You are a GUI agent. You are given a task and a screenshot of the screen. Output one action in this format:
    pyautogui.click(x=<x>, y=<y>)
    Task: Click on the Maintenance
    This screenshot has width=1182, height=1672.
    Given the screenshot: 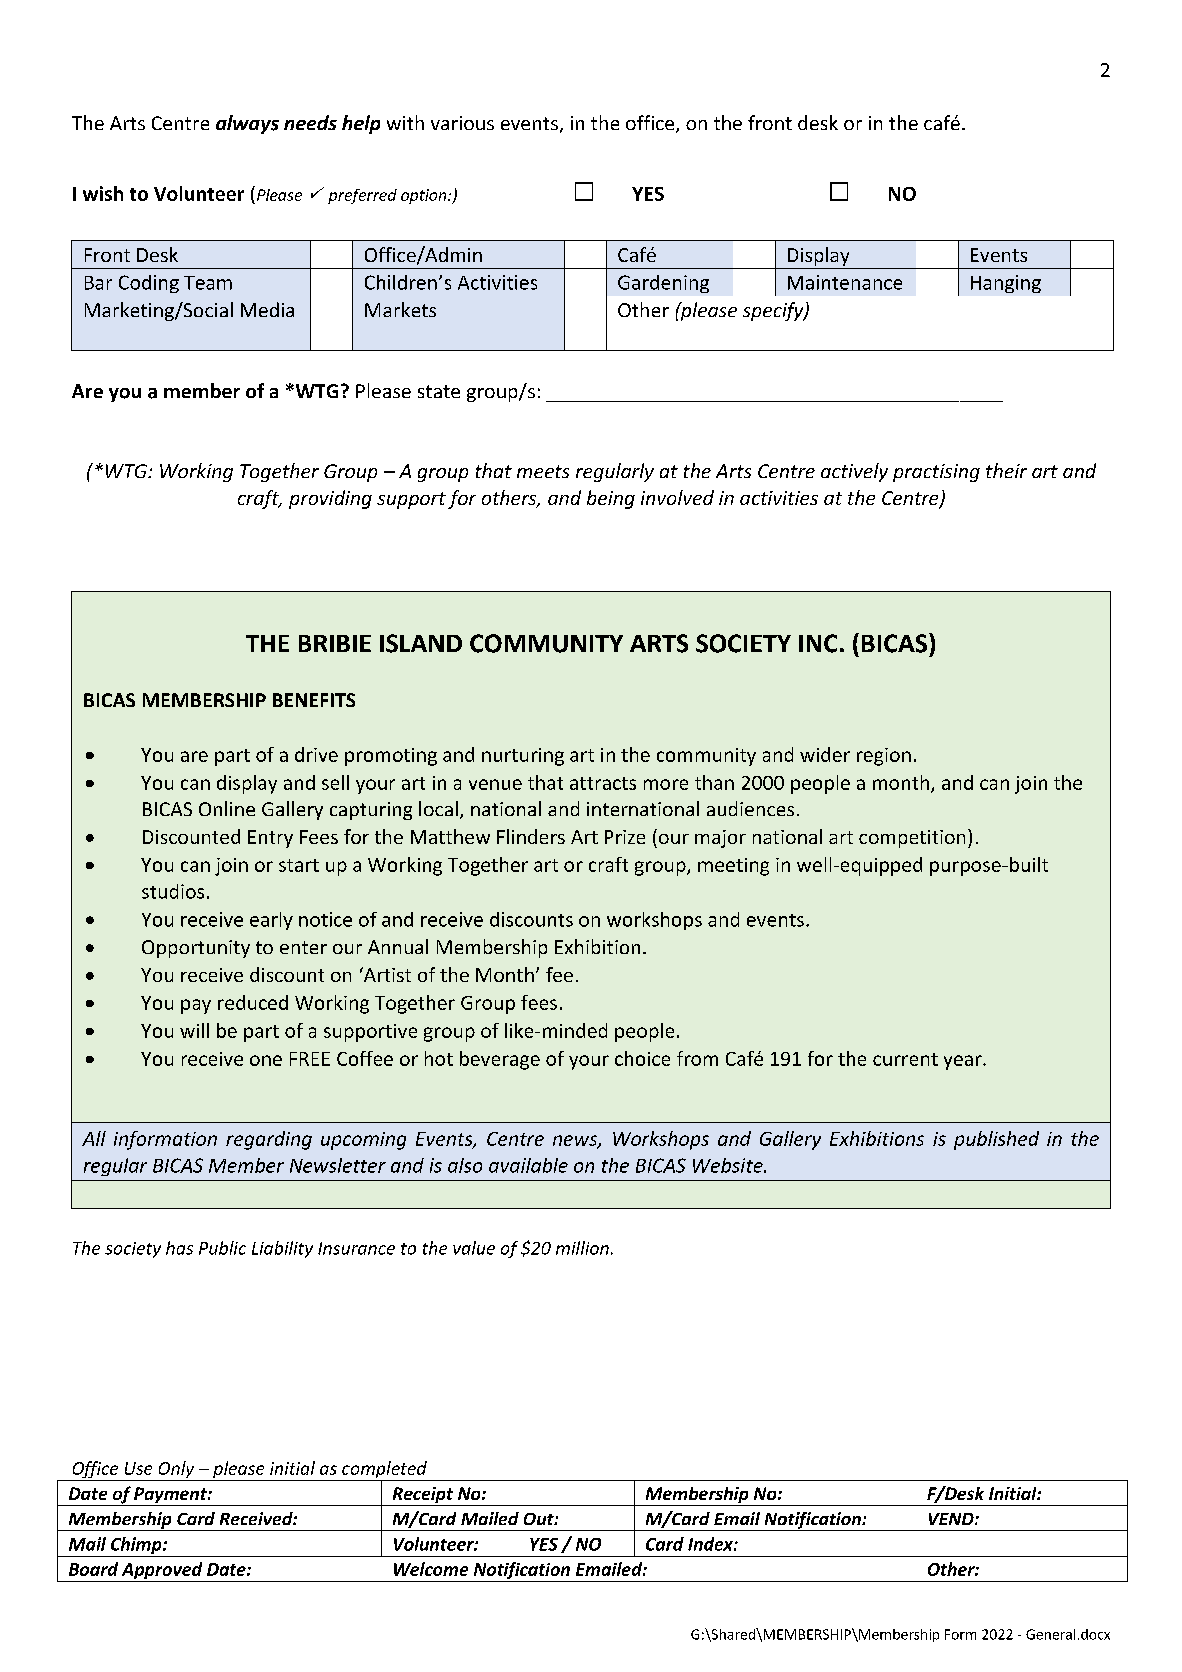 What is the action you would take?
    pyautogui.click(x=845, y=282)
